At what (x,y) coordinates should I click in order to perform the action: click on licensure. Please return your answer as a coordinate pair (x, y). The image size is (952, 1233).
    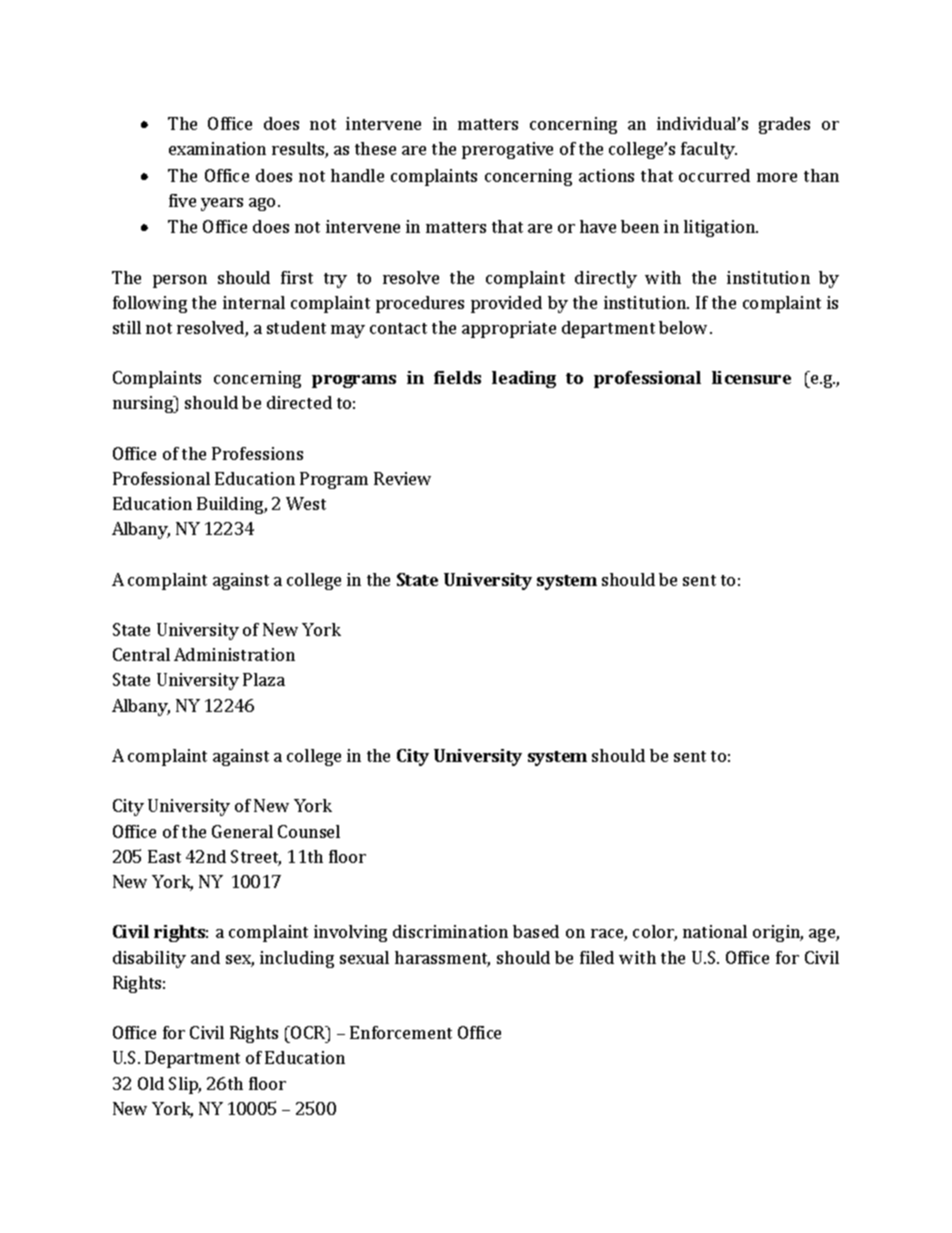
    Looking at the image, I should click on (751, 377).
